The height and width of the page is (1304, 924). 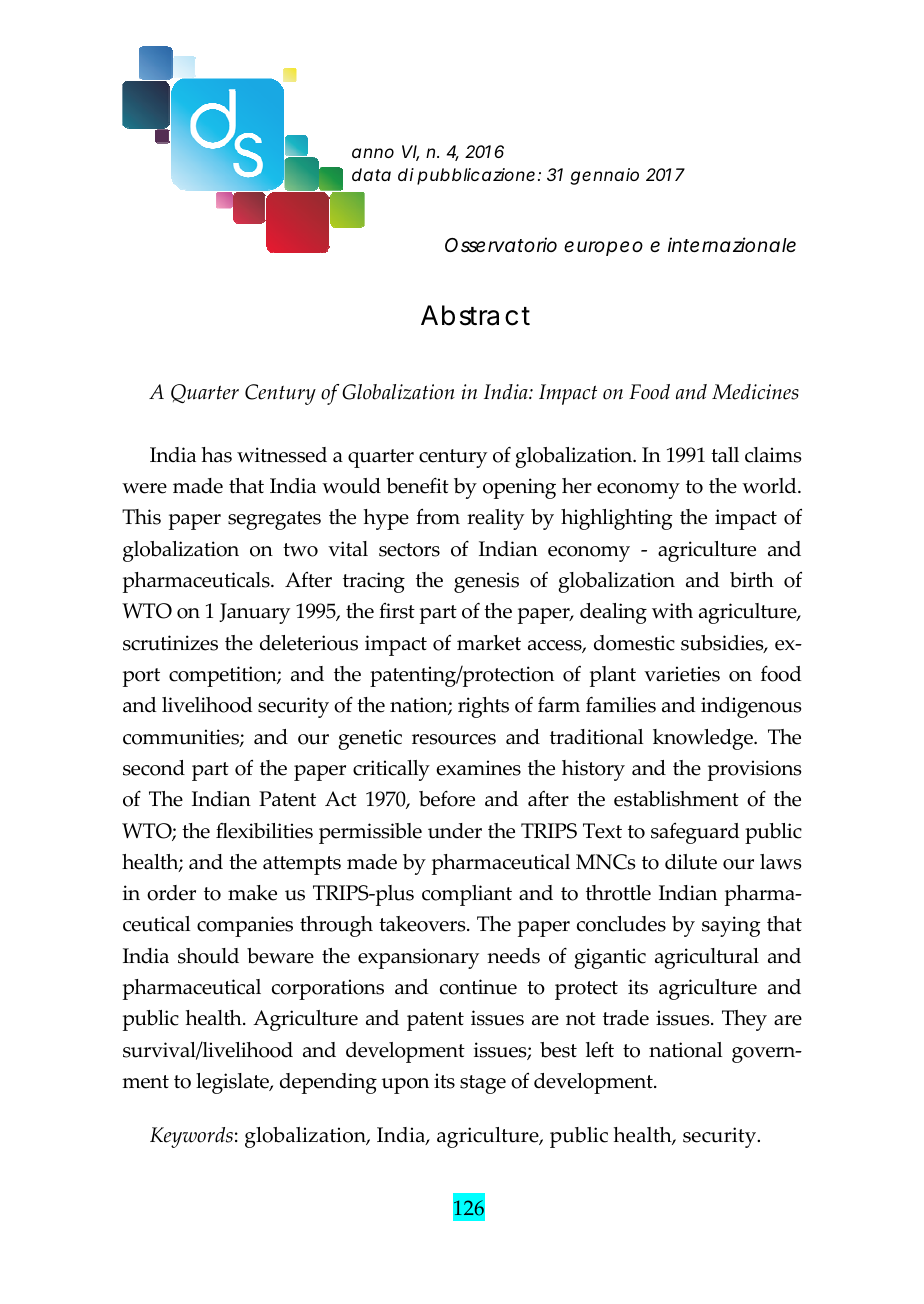 What do you see at coordinates (755, 392) in the page?
I see `Medicines` at bounding box center [755, 392].
